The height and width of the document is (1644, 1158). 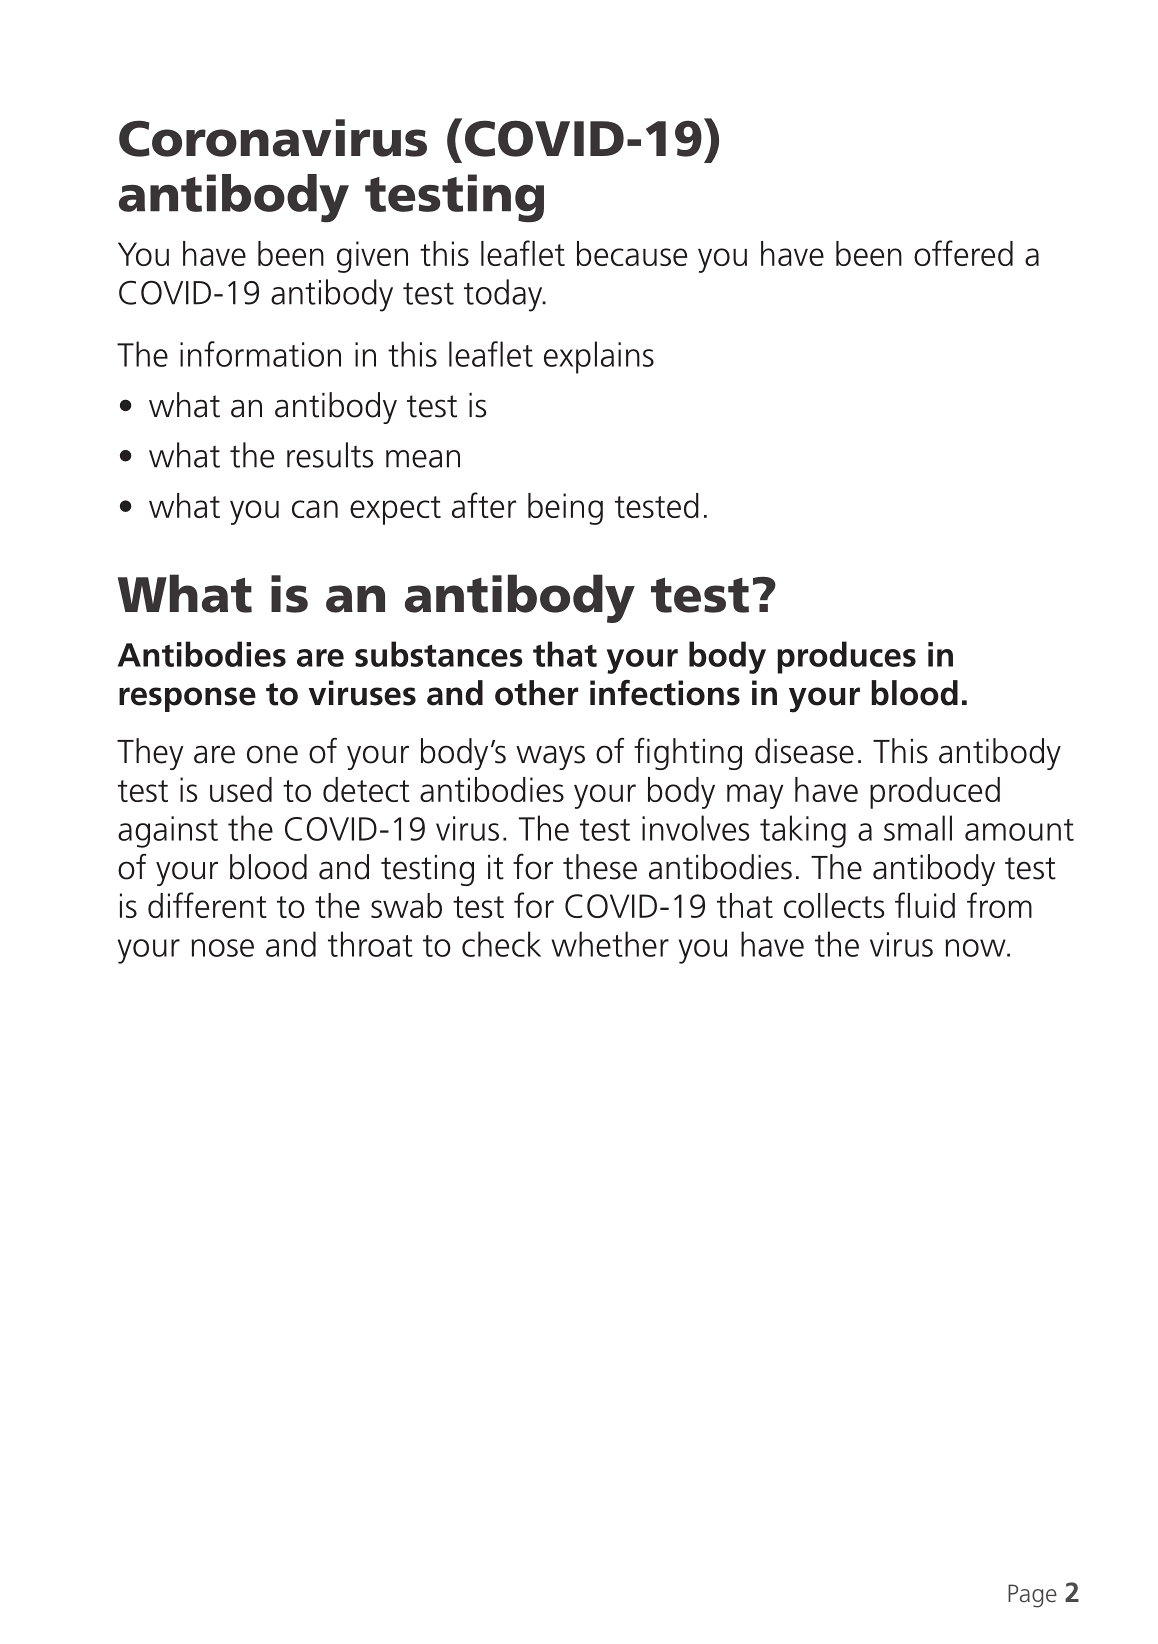 I want to click on check, so click(x=501, y=944).
